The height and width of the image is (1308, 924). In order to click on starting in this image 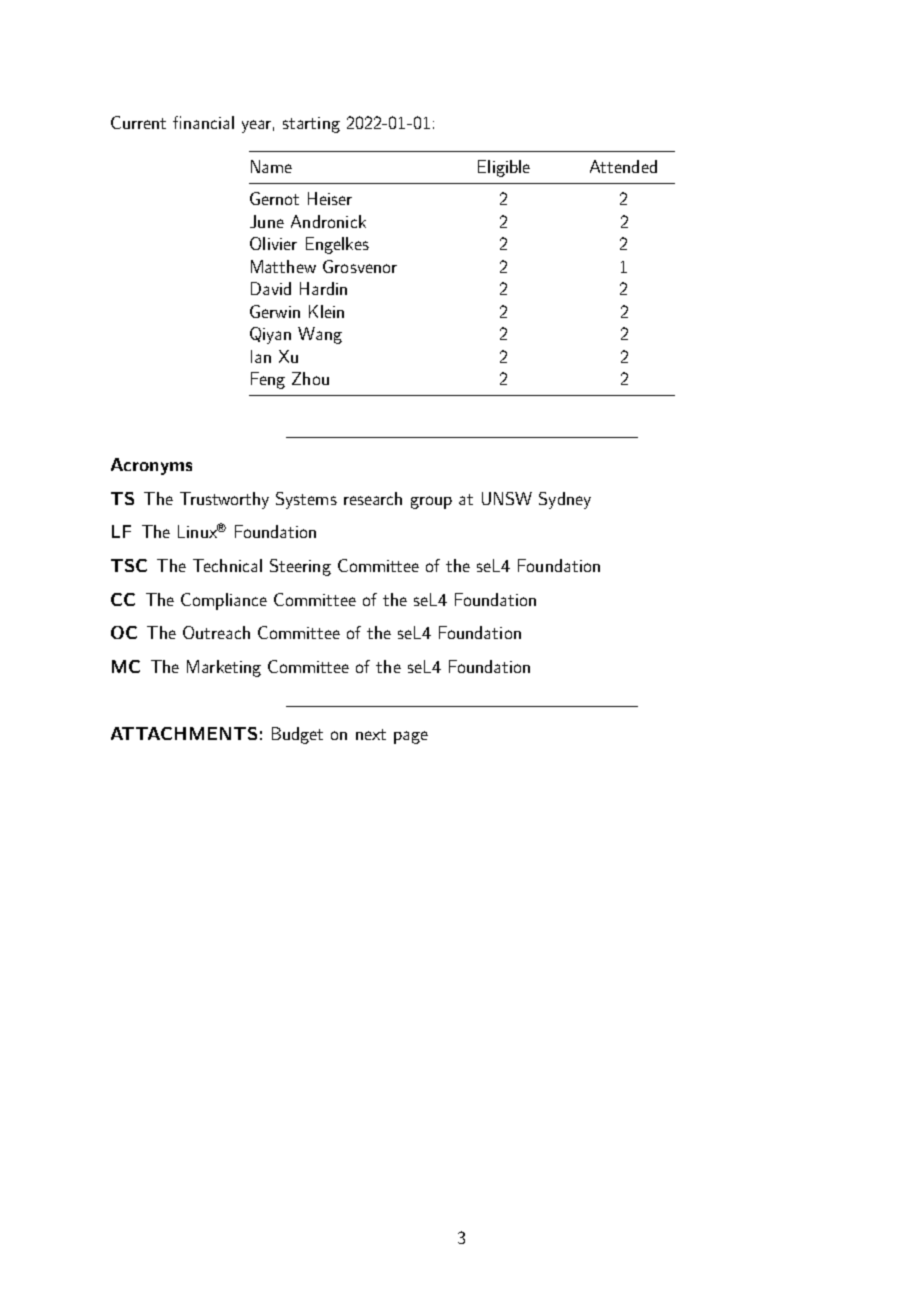, I will do `click(311, 125)`.
